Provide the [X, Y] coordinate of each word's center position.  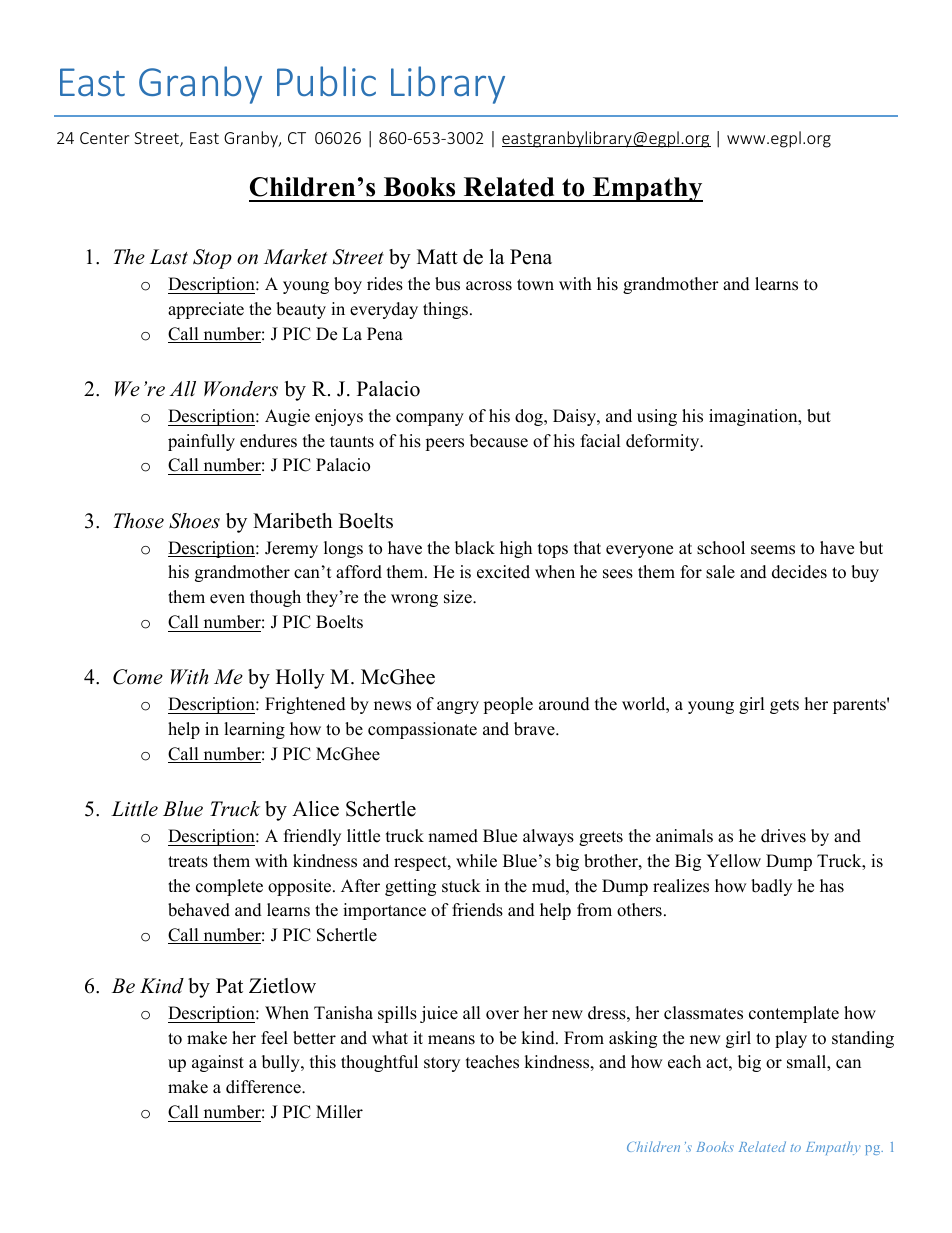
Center [104, 138]
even [227, 599]
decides [799, 572]
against [218, 1063]
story [442, 1064]
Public [326, 81]
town [535, 285]
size [459, 597]
